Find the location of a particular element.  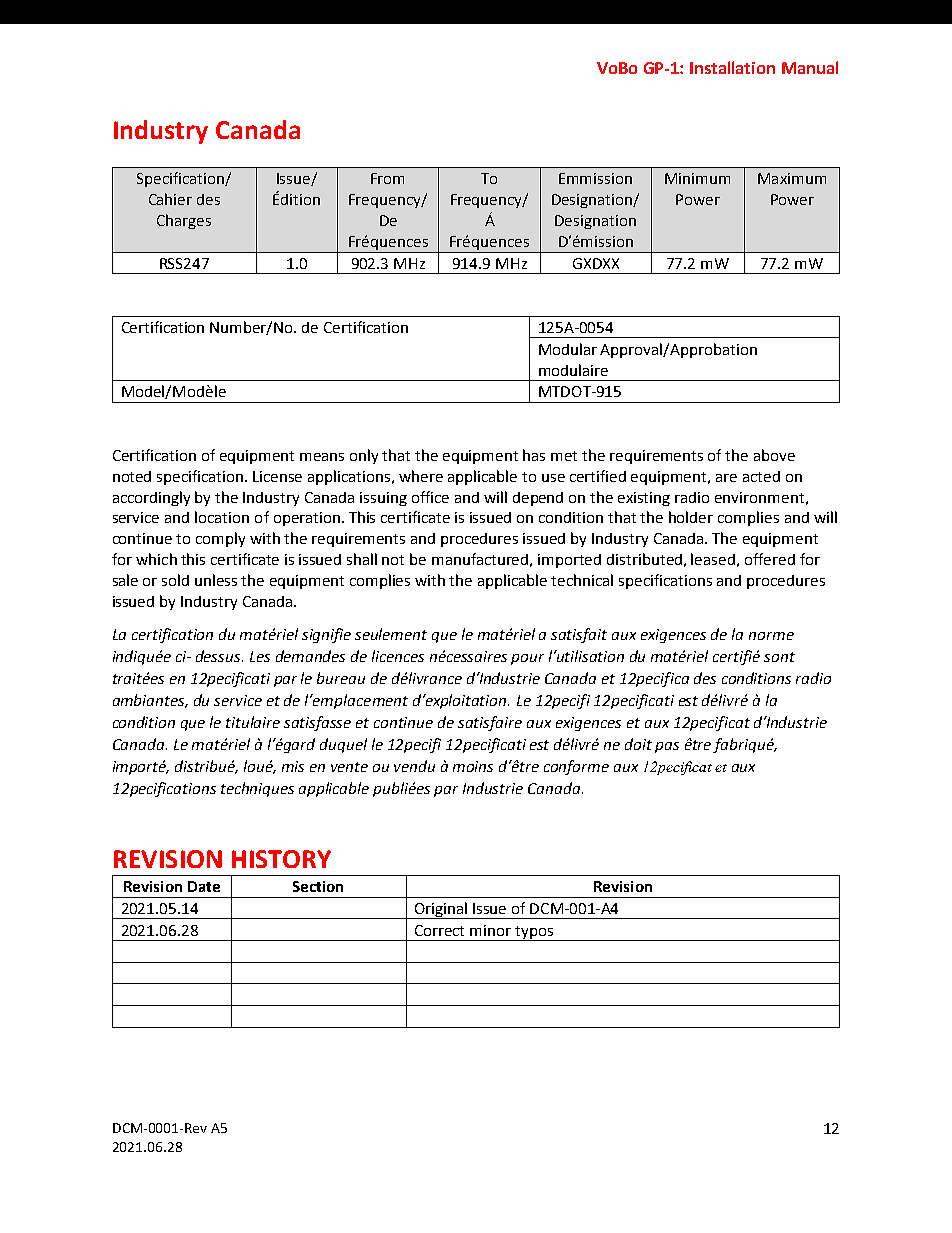

Installation is located at coordinates (732, 67).
